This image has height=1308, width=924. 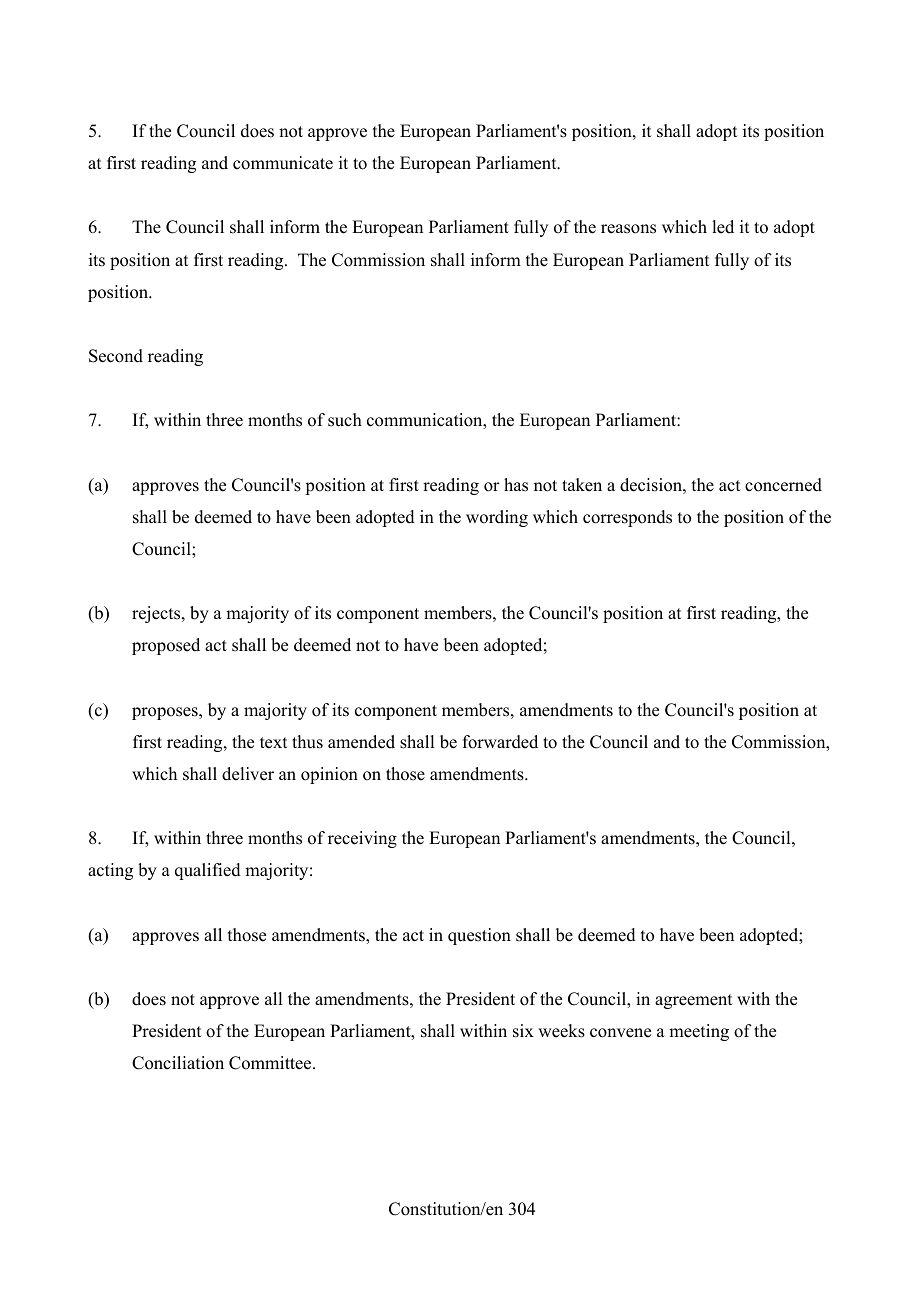 What do you see at coordinates (628, 229) in the image?
I see `reasons` at bounding box center [628, 229].
